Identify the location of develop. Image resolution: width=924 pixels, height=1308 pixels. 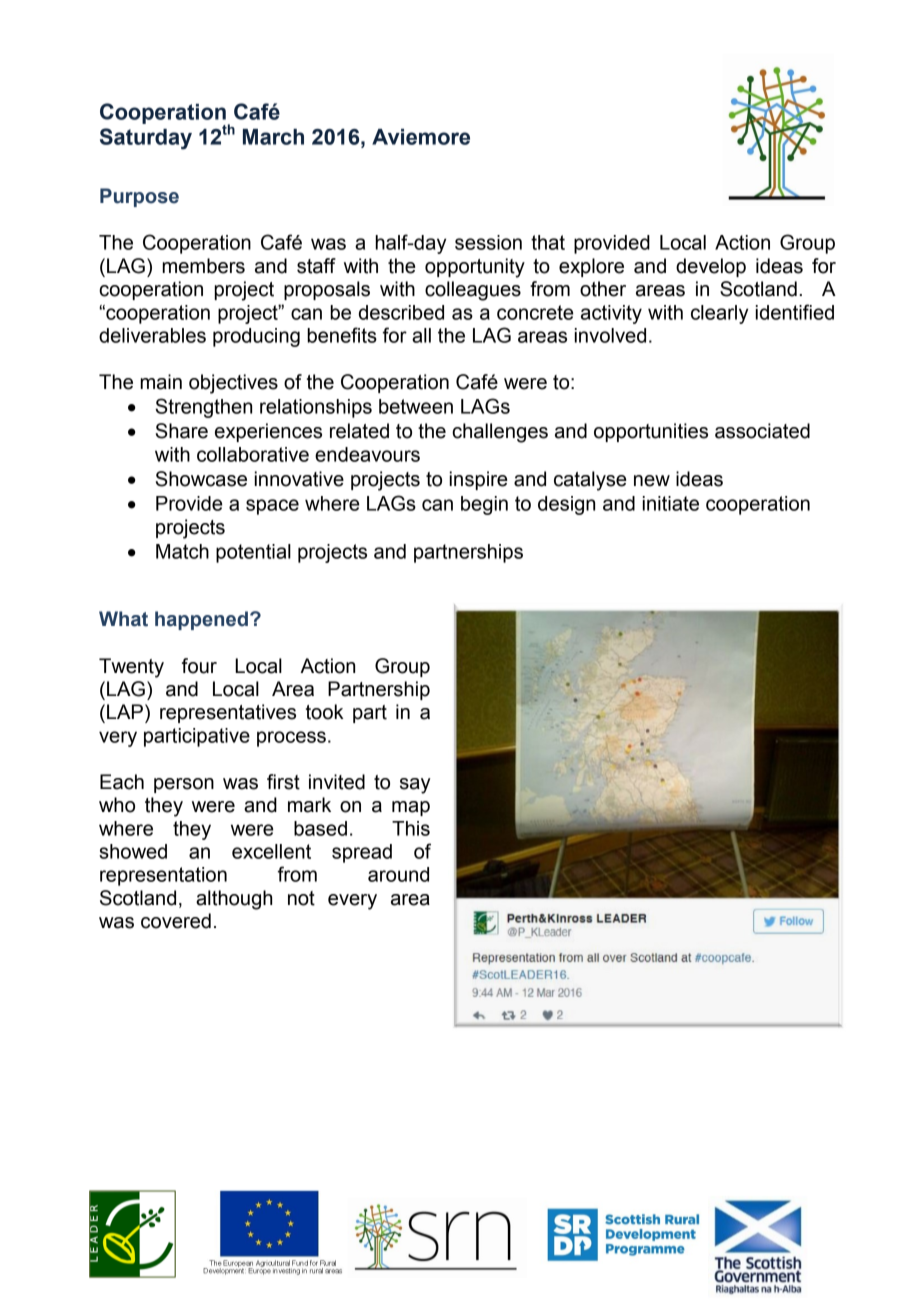
(711, 267).
